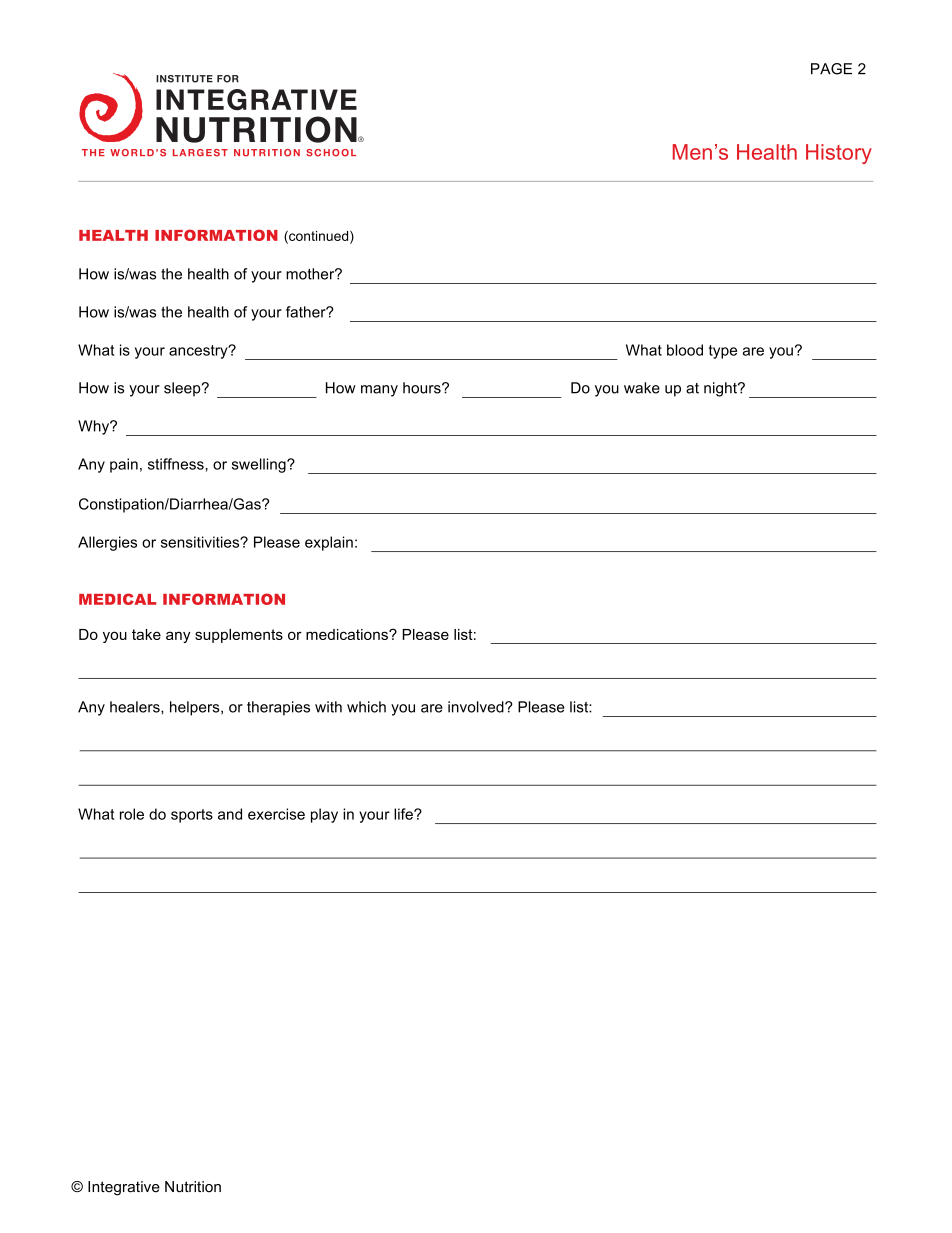  What do you see at coordinates (379, 391) in the screenshot?
I see `many` at bounding box center [379, 391].
